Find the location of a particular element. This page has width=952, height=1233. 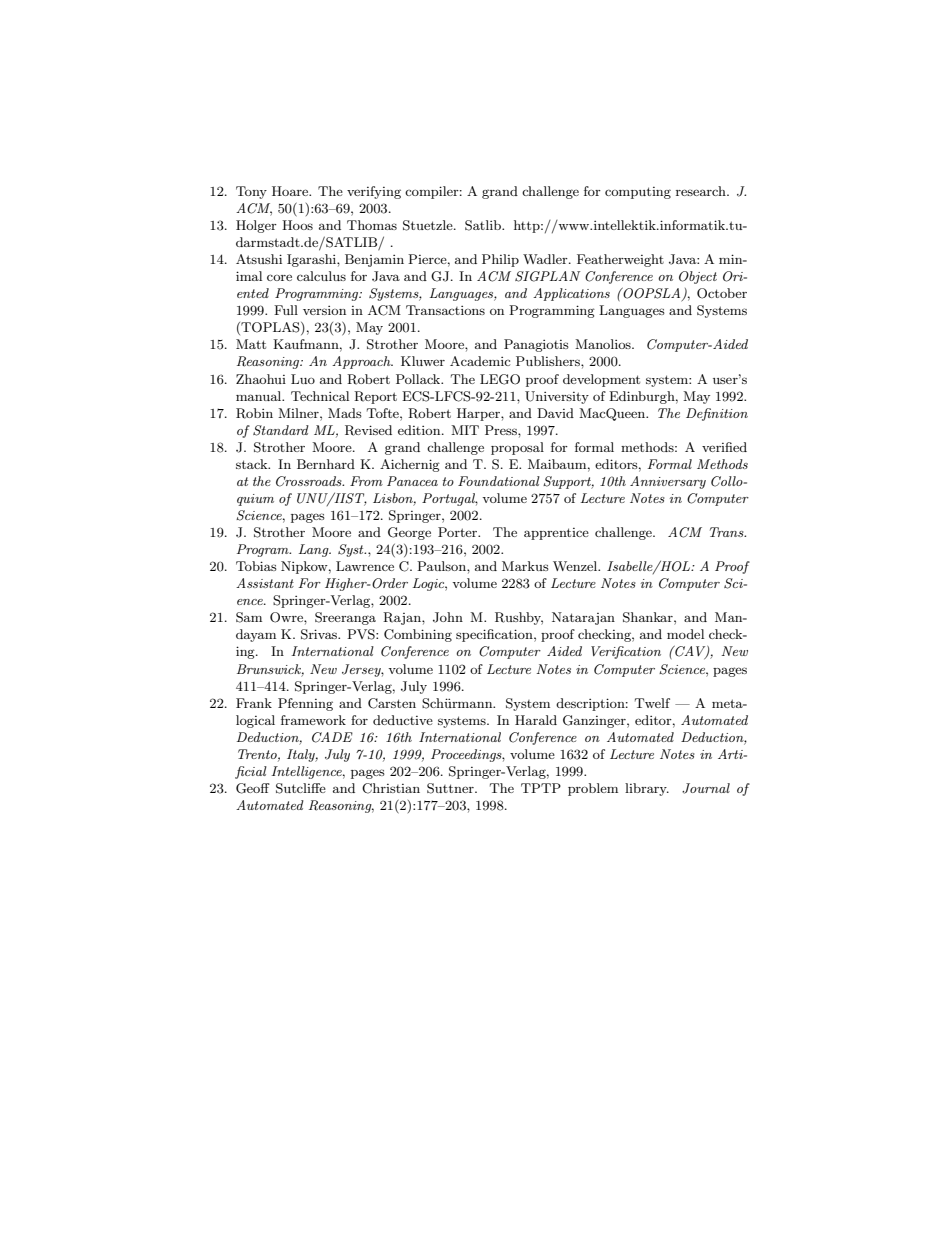

Philip is located at coordinates (500, 260).
